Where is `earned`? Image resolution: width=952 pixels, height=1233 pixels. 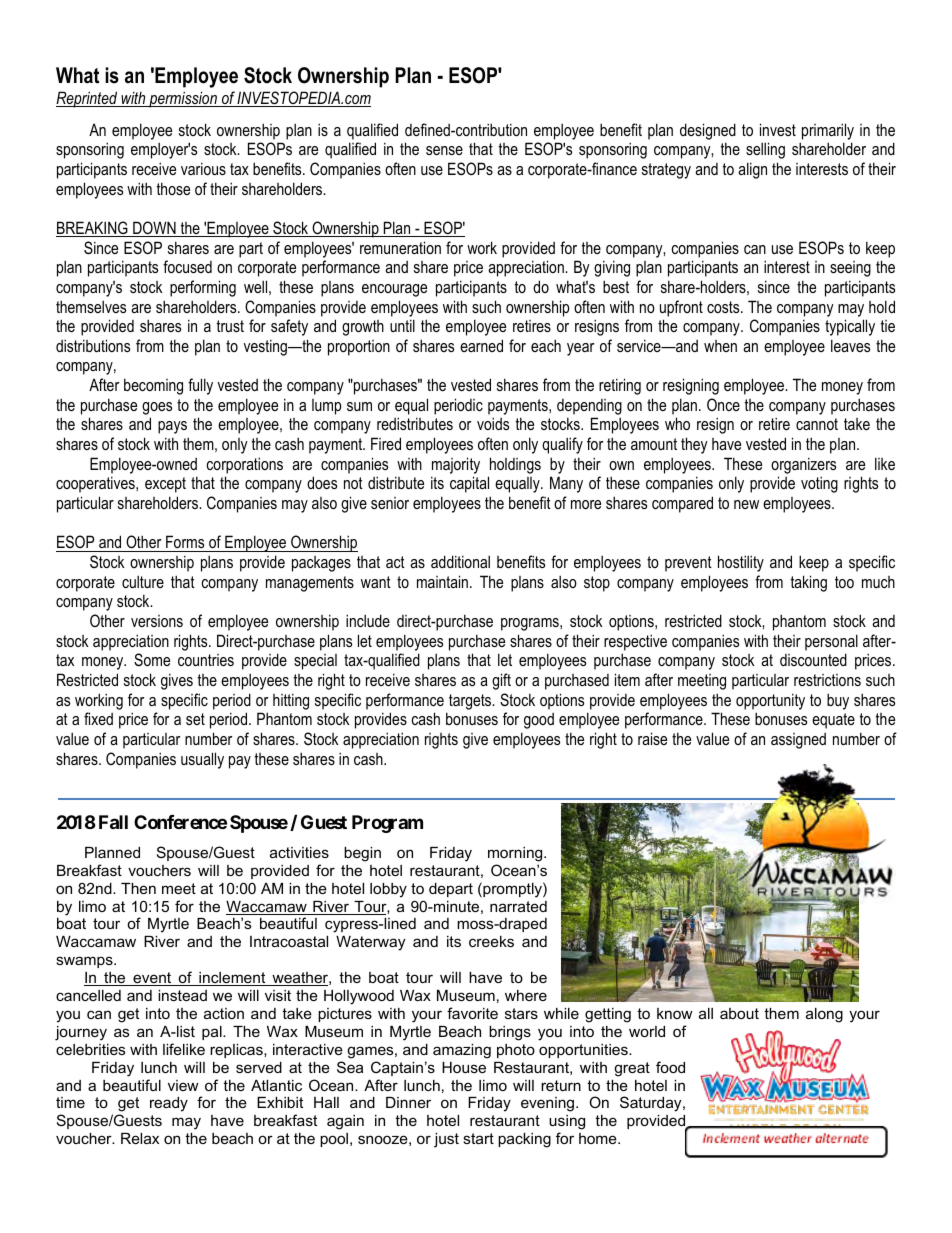 earned is located at coordinates (481, 345).
